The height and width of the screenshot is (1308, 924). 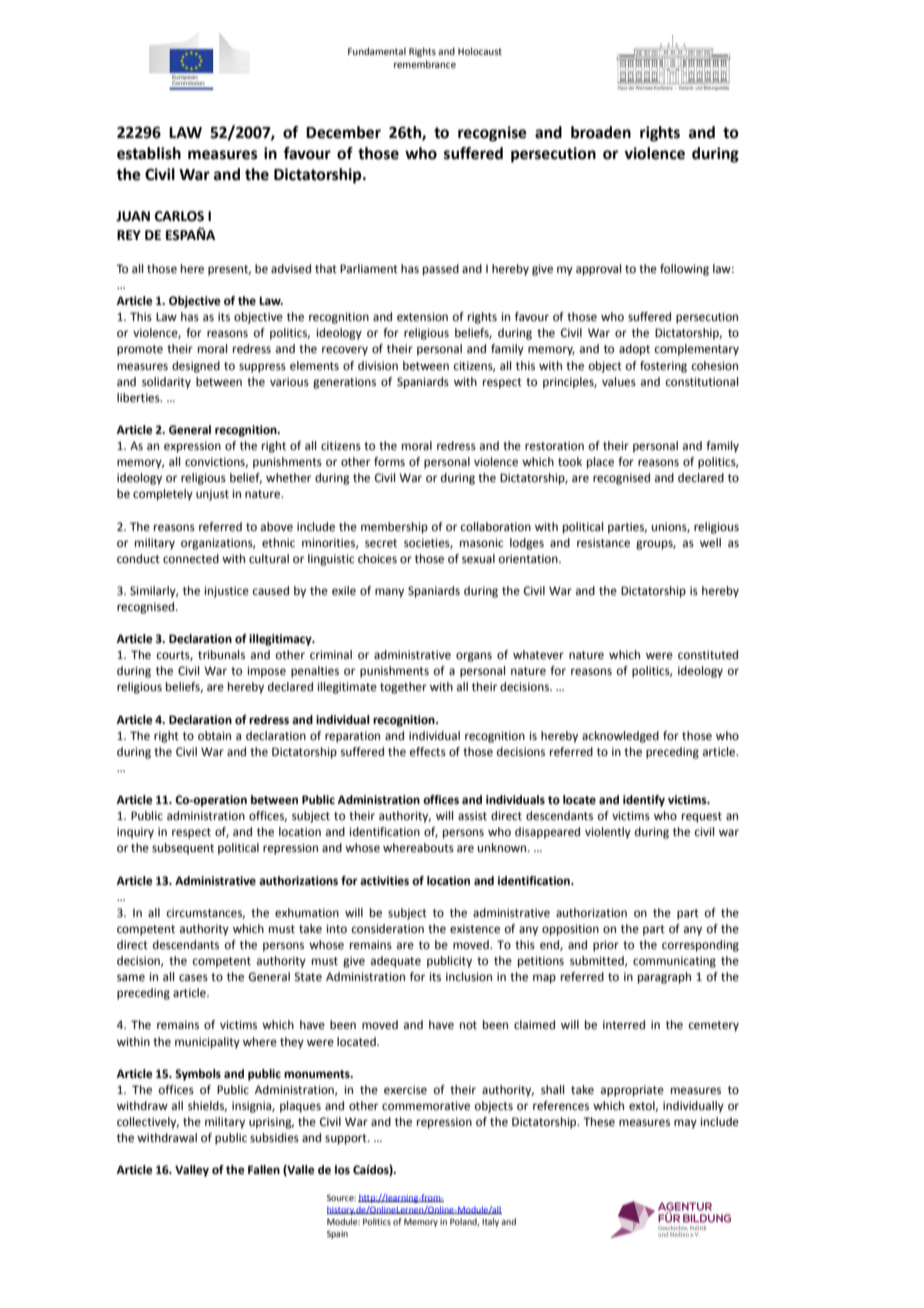 What do you see at coordinates (196, 367) in the screenshot?
I see `designed` at bounding box center [196, 367].
